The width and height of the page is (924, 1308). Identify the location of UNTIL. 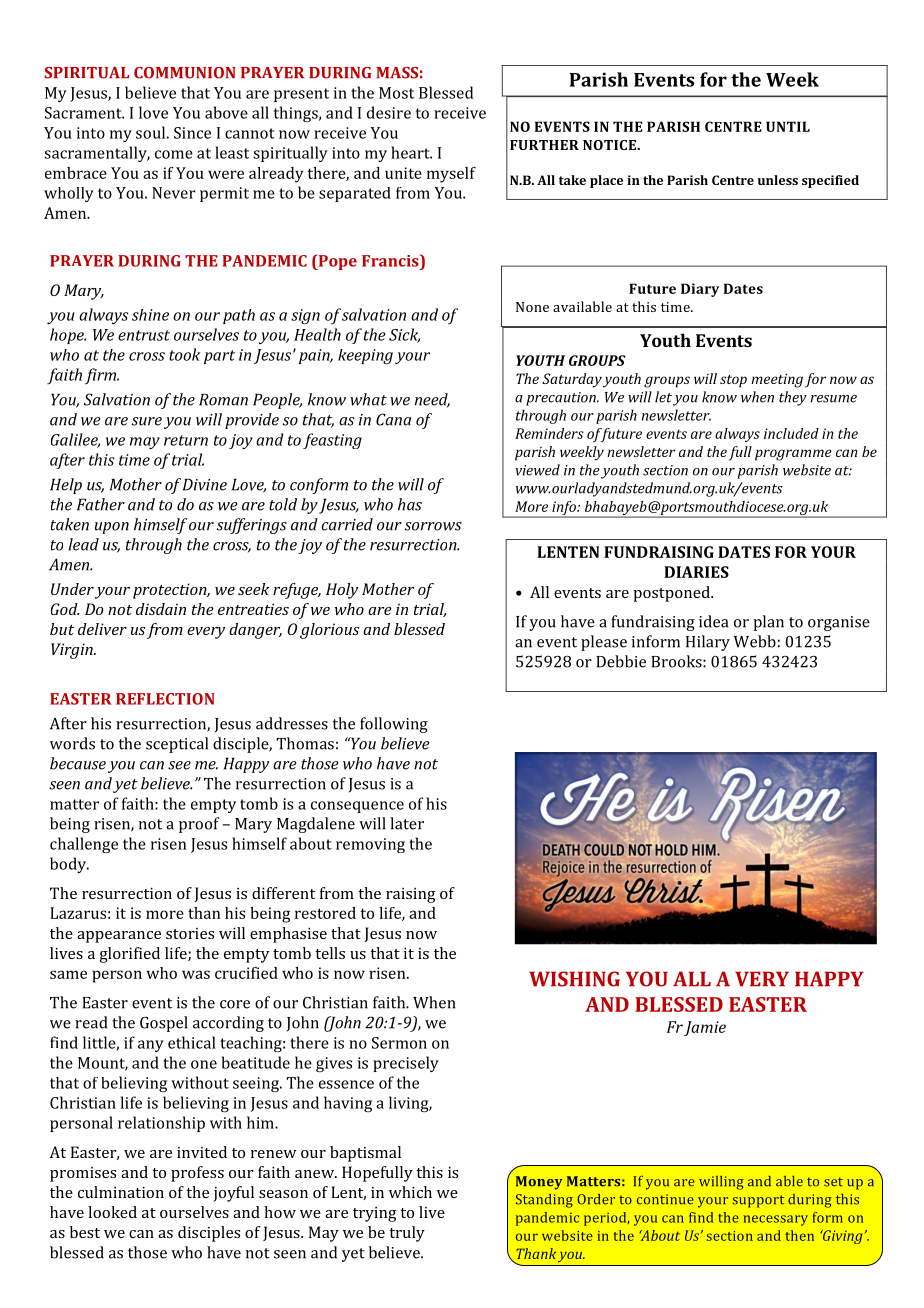
(788, 126).
